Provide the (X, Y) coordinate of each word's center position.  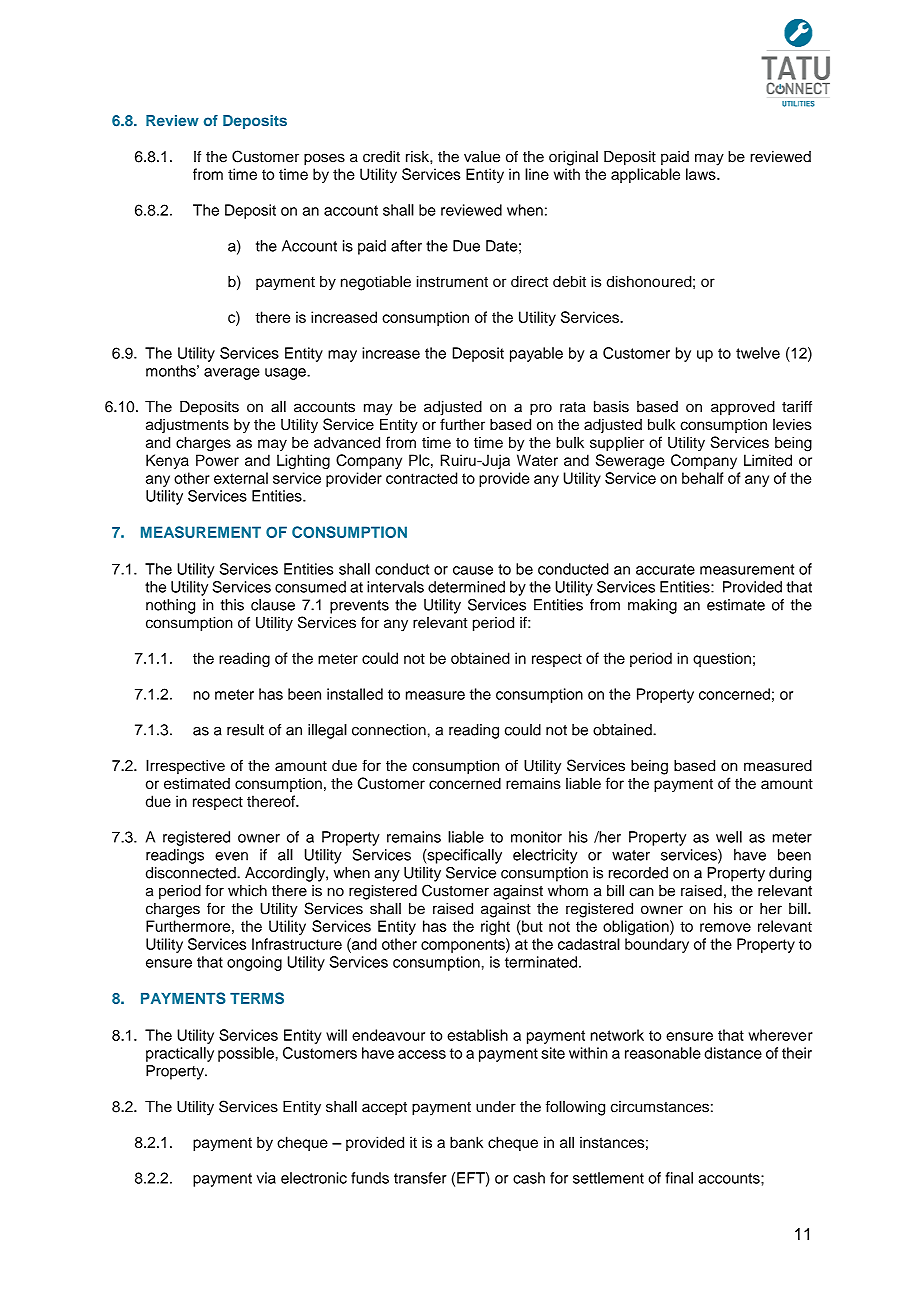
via (266, 1178)
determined (466, 587)
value (482, 157)
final (679, 1178)
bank (466, 1142)
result (245, 730)
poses (324, 159)
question (722, 659)
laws (702, 174)
